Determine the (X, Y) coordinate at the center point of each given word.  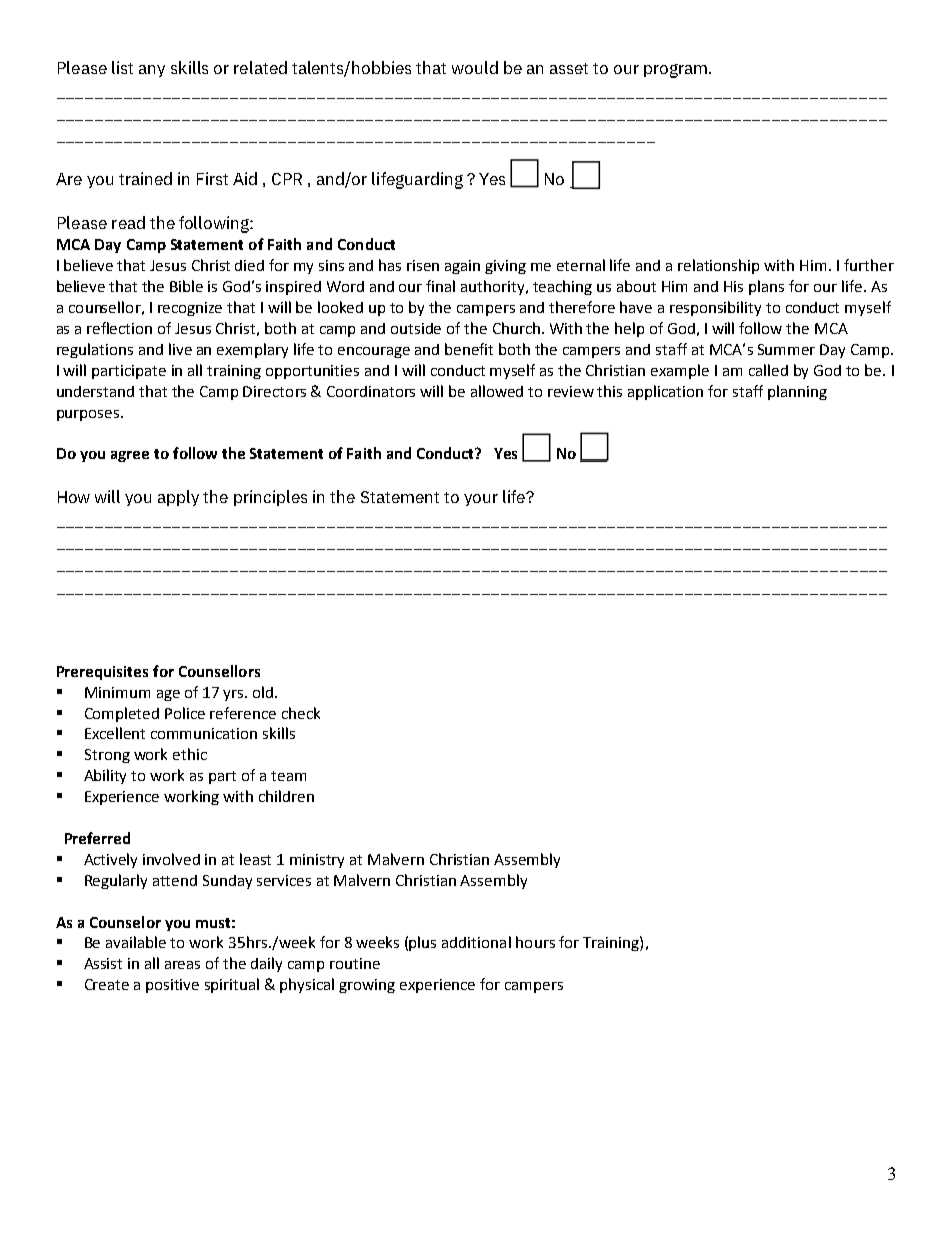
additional (476, 942)
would (475, 67)
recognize (190, 309)
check (301, 713)
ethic (190, 754)
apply (178, 498)
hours (535, 942)
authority (494, 287)
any (152, 71)
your (481, 500)
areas (182, 965)
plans (766, 287)
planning (797, 392)
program (677, 71)
